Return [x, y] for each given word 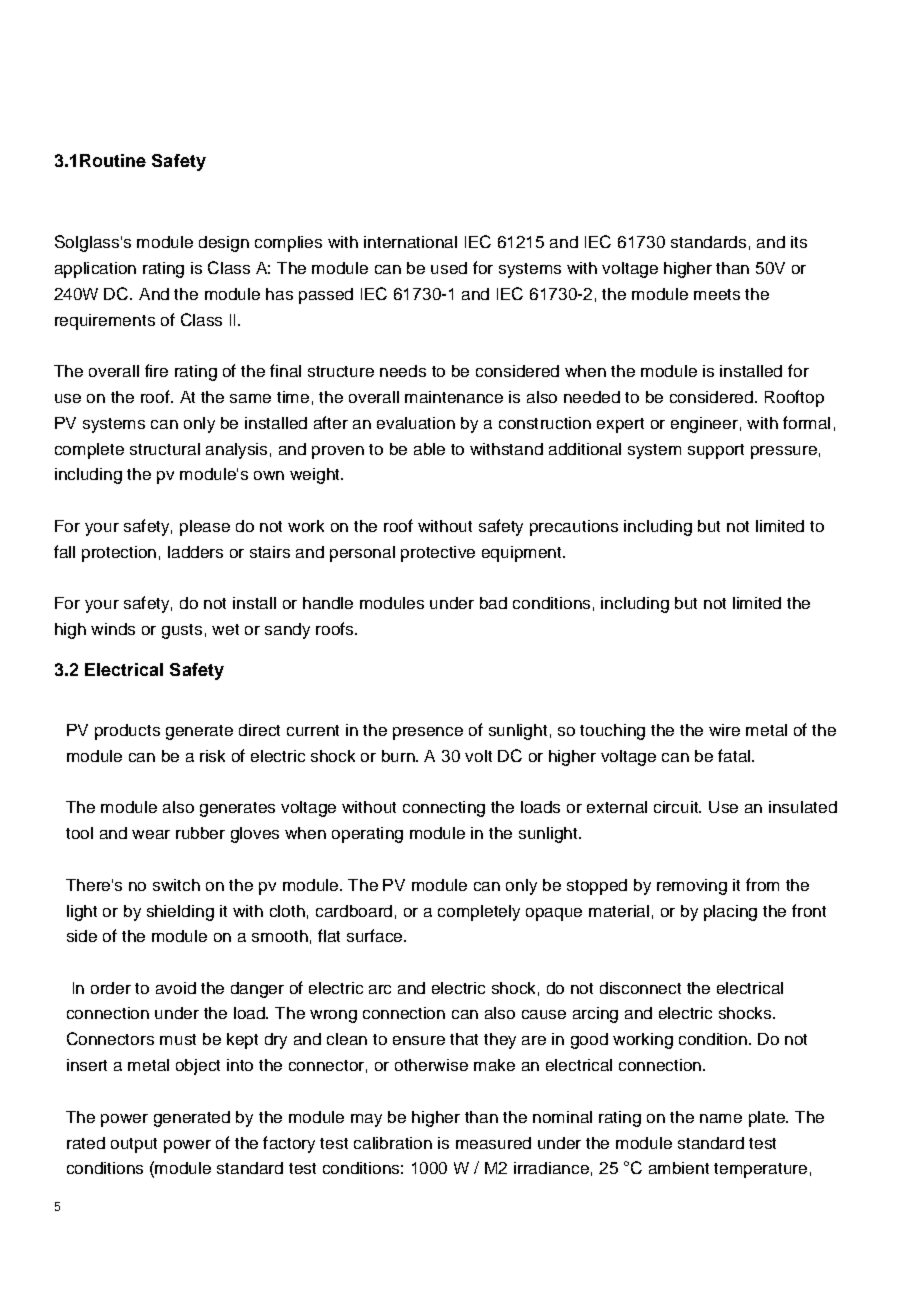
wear [151, 834]
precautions [574, 528]
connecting [444, 809]
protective [438, 554]
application [95, 270]
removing [692, 887]
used [449, 268]
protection [119, 554]
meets [717, 294]
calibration [393, 1143]
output [134, 1145]
